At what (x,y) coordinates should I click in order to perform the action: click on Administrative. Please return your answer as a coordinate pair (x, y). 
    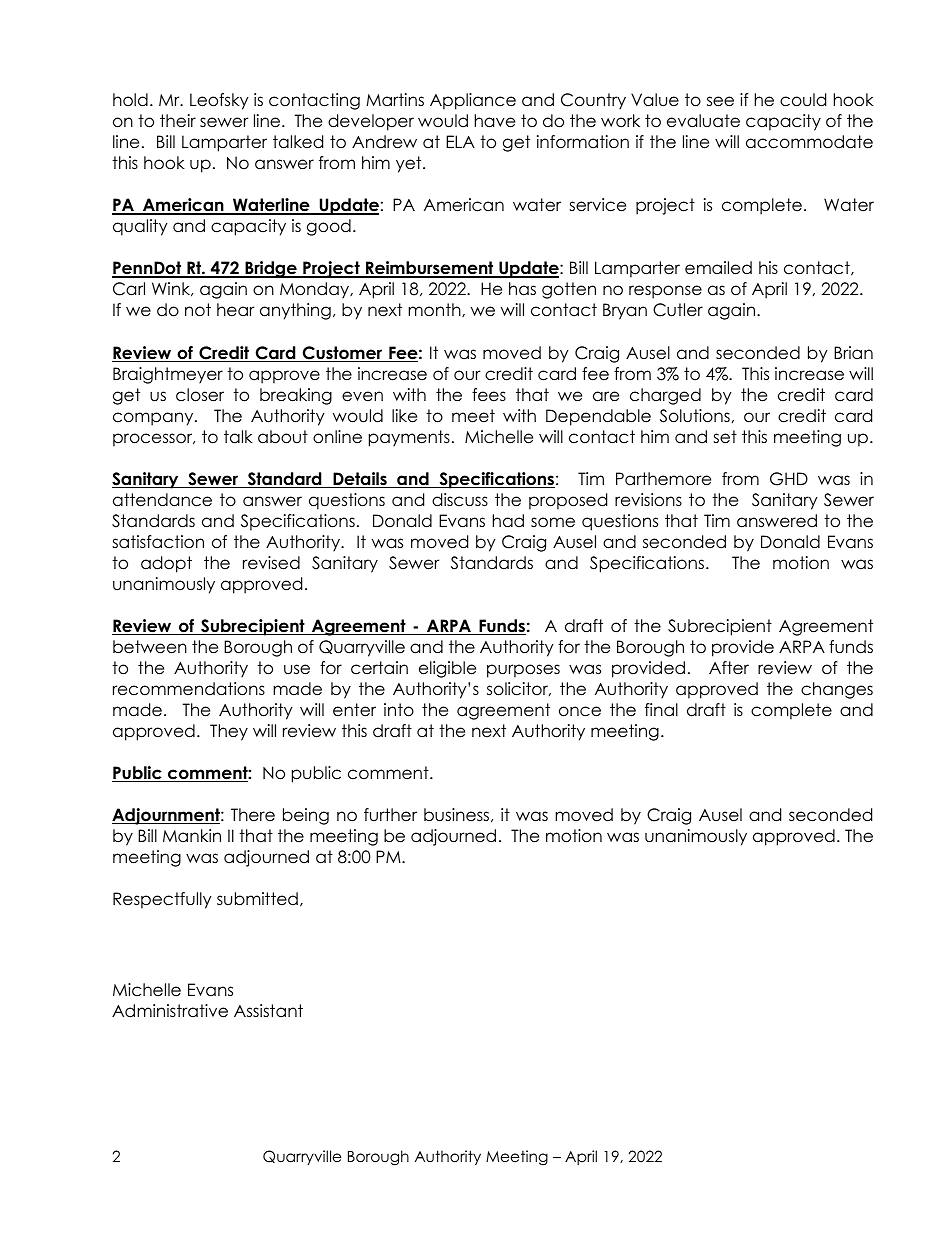
    Looking at the image, I should click on (170, 1011).
